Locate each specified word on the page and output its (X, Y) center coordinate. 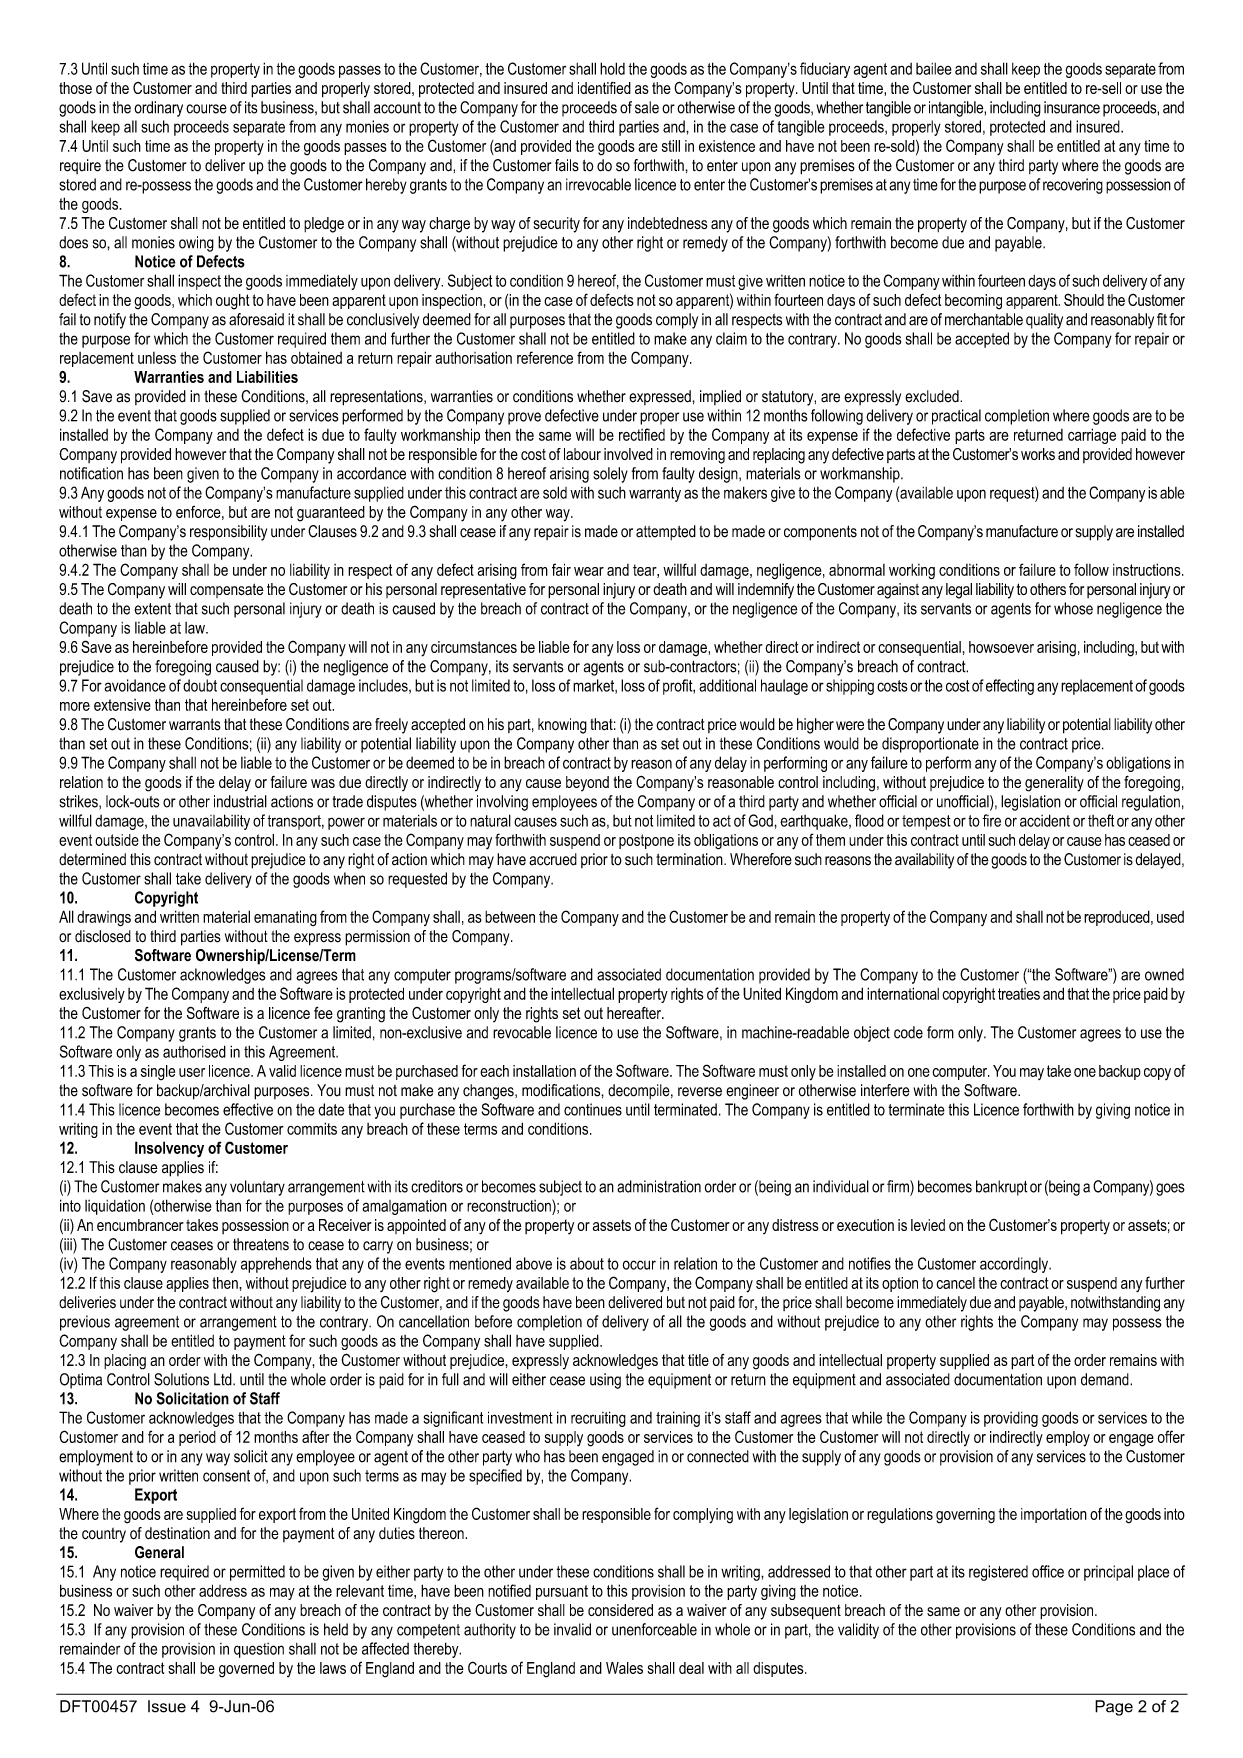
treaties (1019, 994)
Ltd (224, 1379)
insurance (1072, 107)
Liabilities (267, 377)
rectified (642, 434)
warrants (195, 724)
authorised (194, 1051)
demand (1106, 1379)
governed (246, 1670)
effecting (1010, 687)
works (1038, 454)
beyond (587, 783)
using (605, 1381)
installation (544, 1071)
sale (647, 107)
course (206, 109)
